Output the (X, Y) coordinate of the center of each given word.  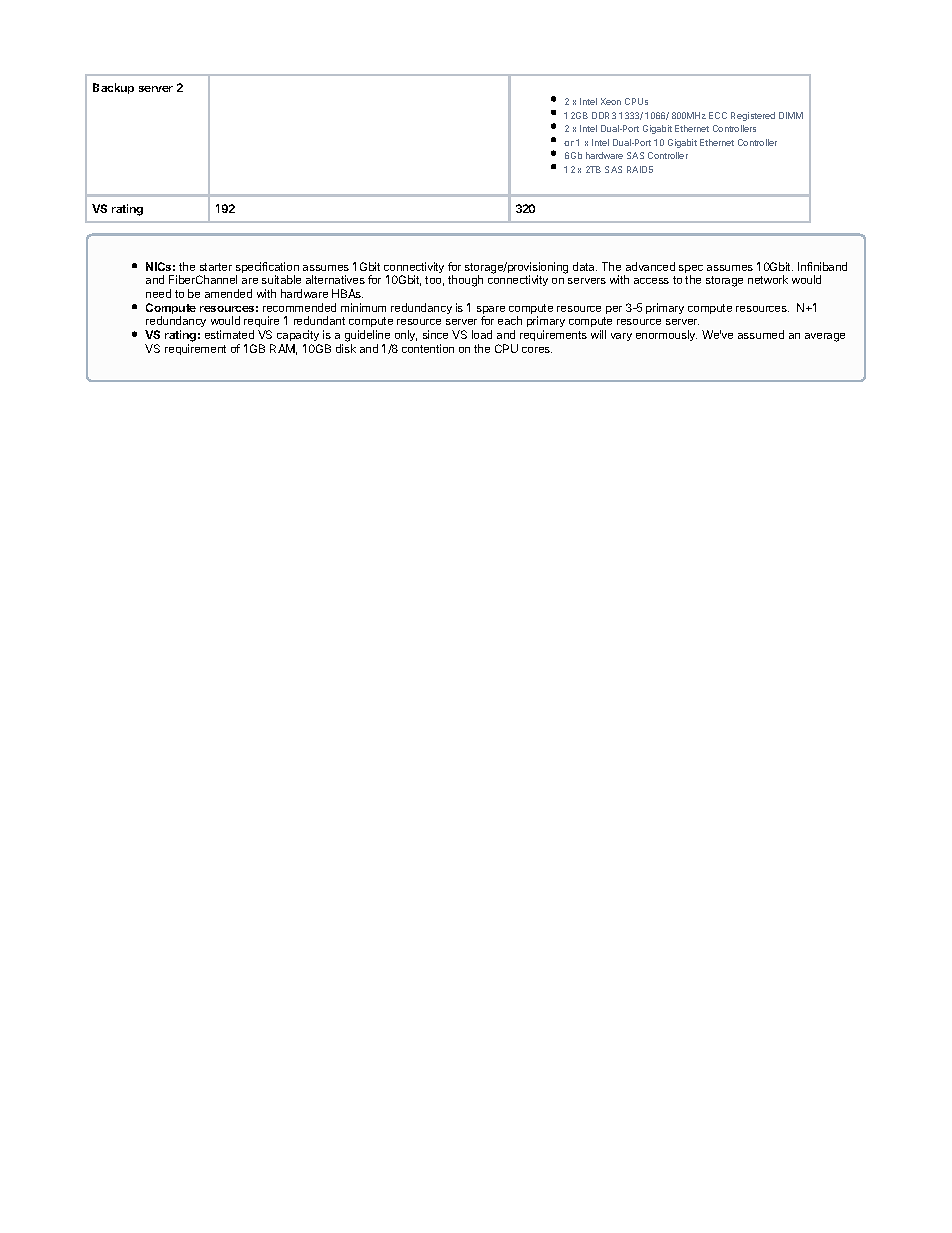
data (585, 266)
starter (216, 267)
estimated (229, 334)
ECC (718, 115)
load (482, 334)
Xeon (611, 101)
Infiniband (822, 266)
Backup (113, 88)
